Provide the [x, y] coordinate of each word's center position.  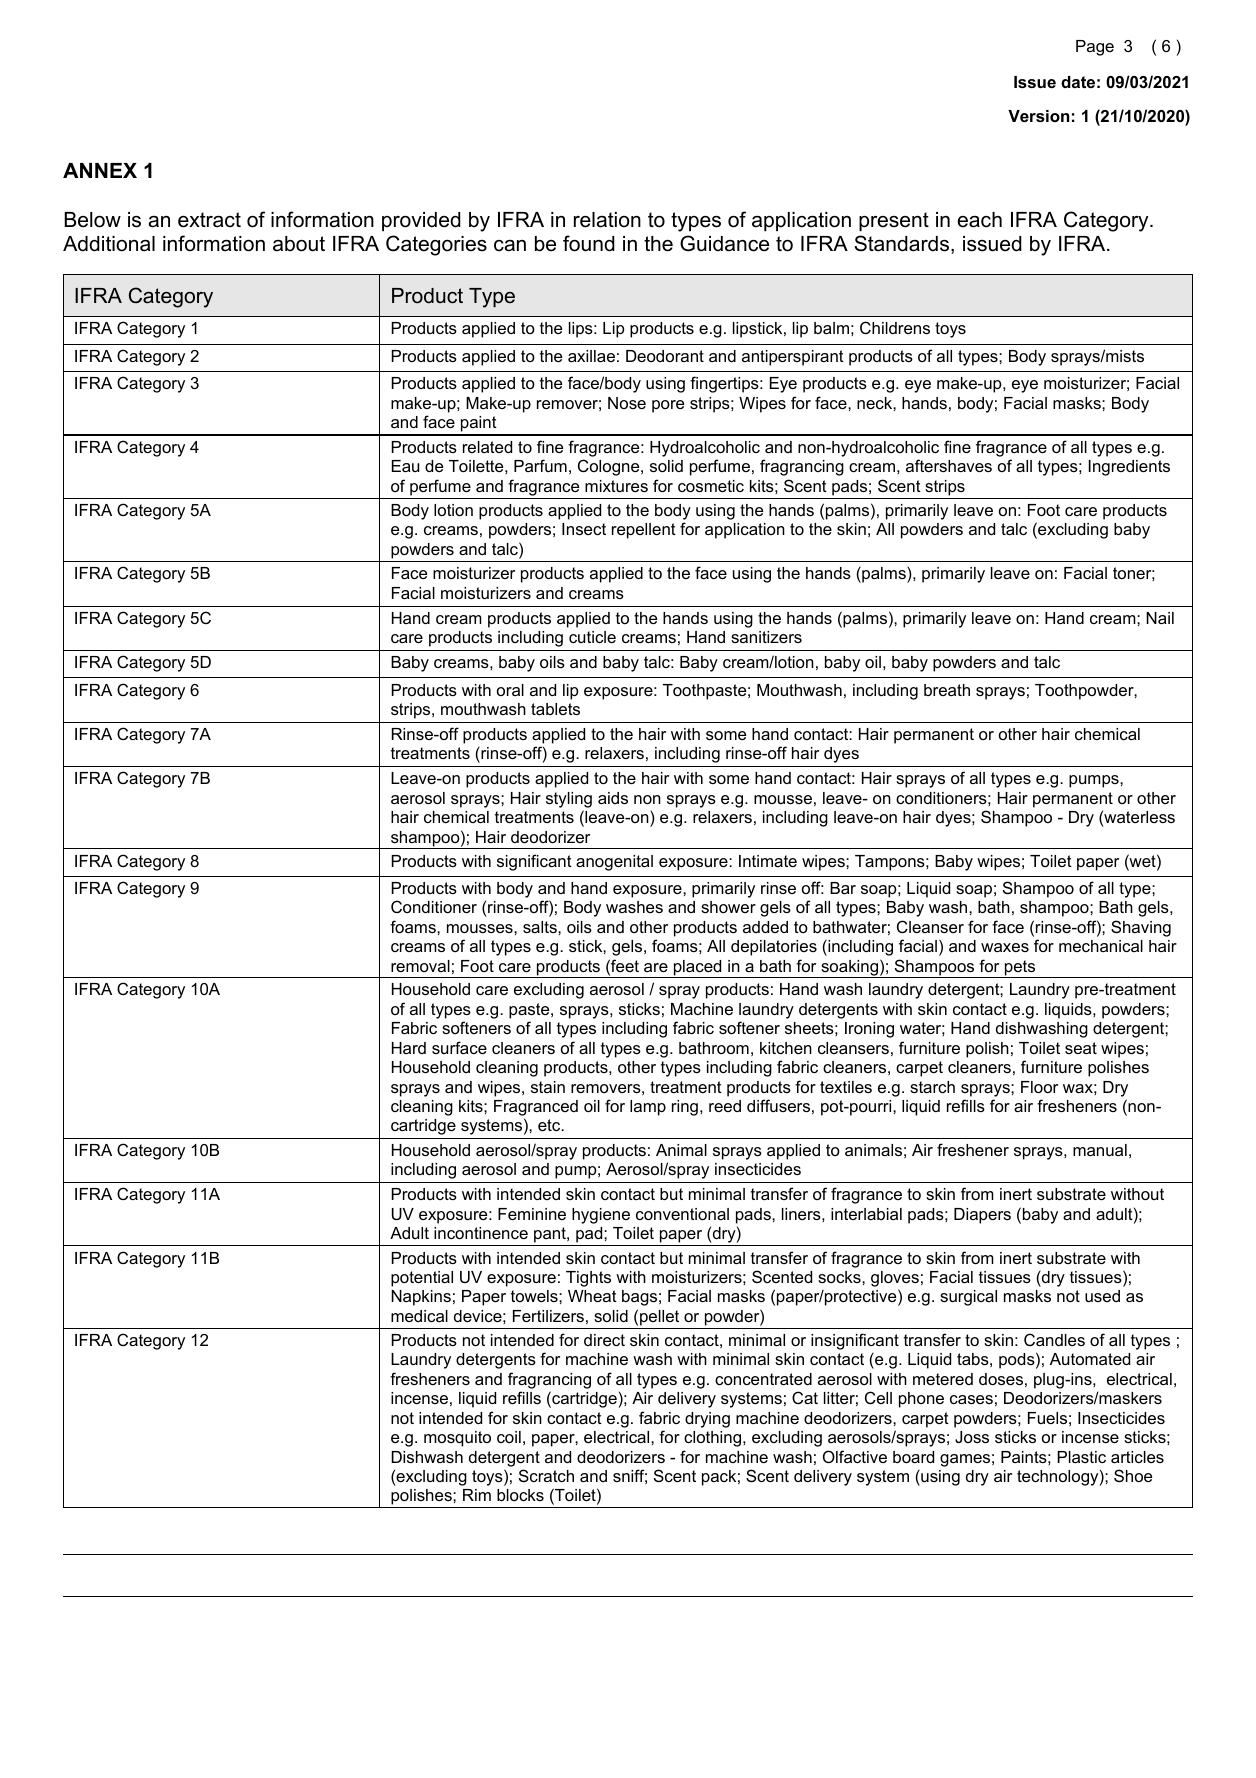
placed [697, 969]
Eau [405, 466]
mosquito [457, 1439]
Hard [409, 1048]
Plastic [1081, 1457]
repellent [644, 531]
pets [1020, 969]
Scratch [546, 1475]
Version [1038, 116]
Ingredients [1129, 468]
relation [607, 220]
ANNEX [100, 170]
